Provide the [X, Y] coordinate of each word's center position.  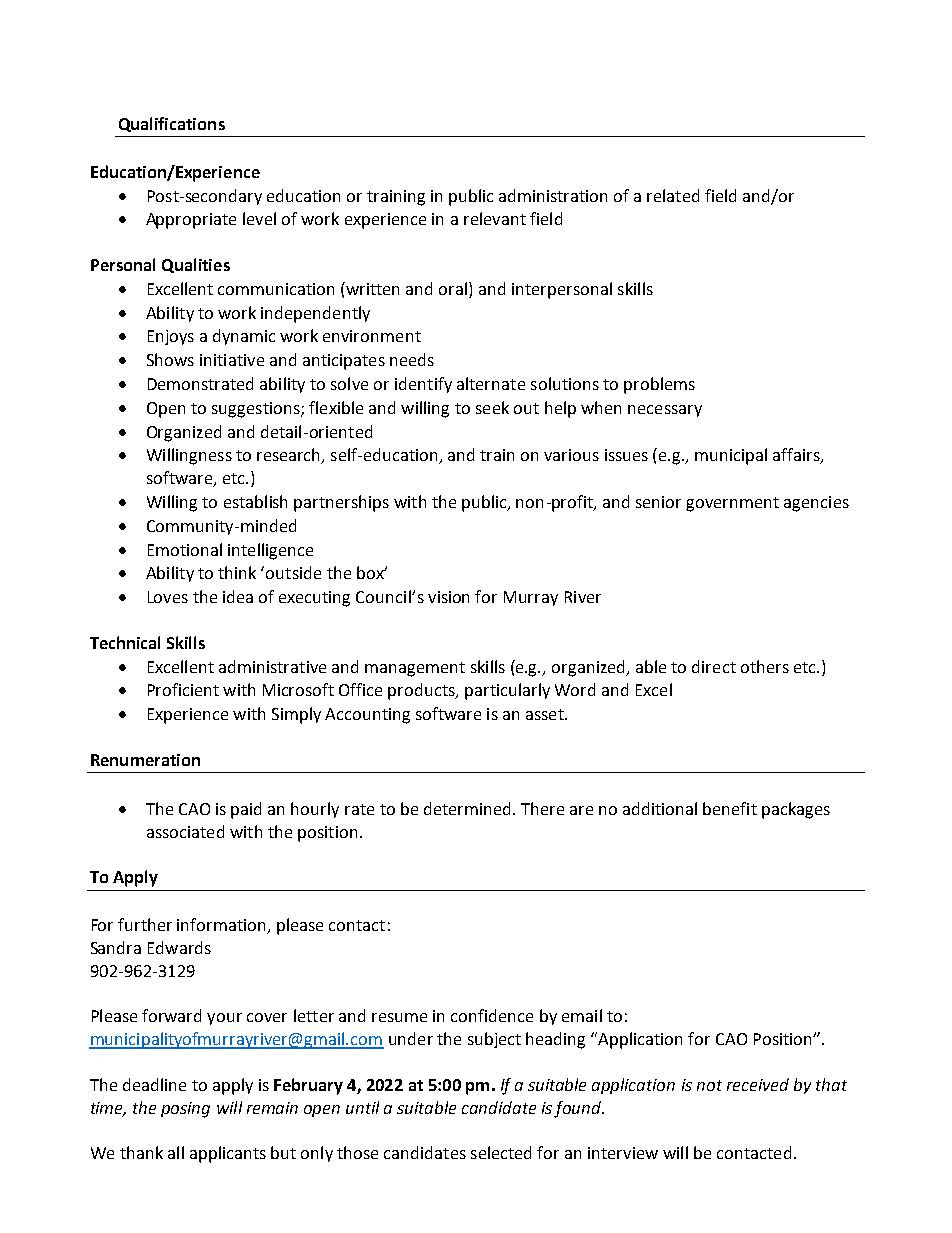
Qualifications [172, 124]
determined [467, 808]
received [758, 1084]
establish [255, 501]
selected [501, 1152]
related [673, 195]
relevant [495, 218]
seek [492, 407]
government [732, 504]
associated [185, 831]
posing [185, 1110]
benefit [730, 808]
